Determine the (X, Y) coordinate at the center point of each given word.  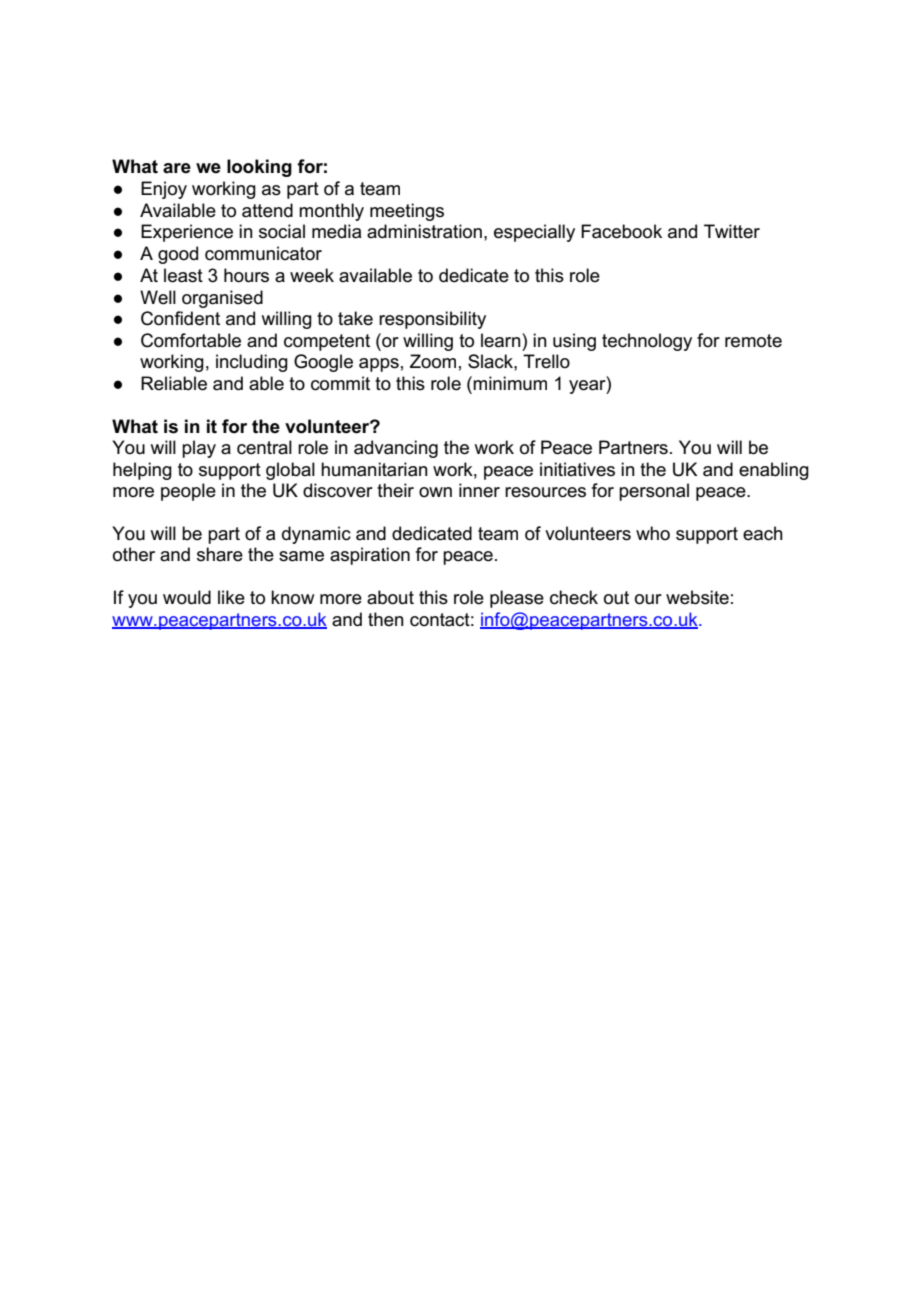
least (183, 275)
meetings (407, 212)
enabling (774, 471)
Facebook (621, 231)
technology (647, 342)
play (199, 449)
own (435, 492)
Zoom (433, 361)
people (188, 492)
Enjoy (164, 190)
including (252, 363)
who (653, 533)
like (231, 597)
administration (424, 231)
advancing (396, 449)
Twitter (732, 231)
